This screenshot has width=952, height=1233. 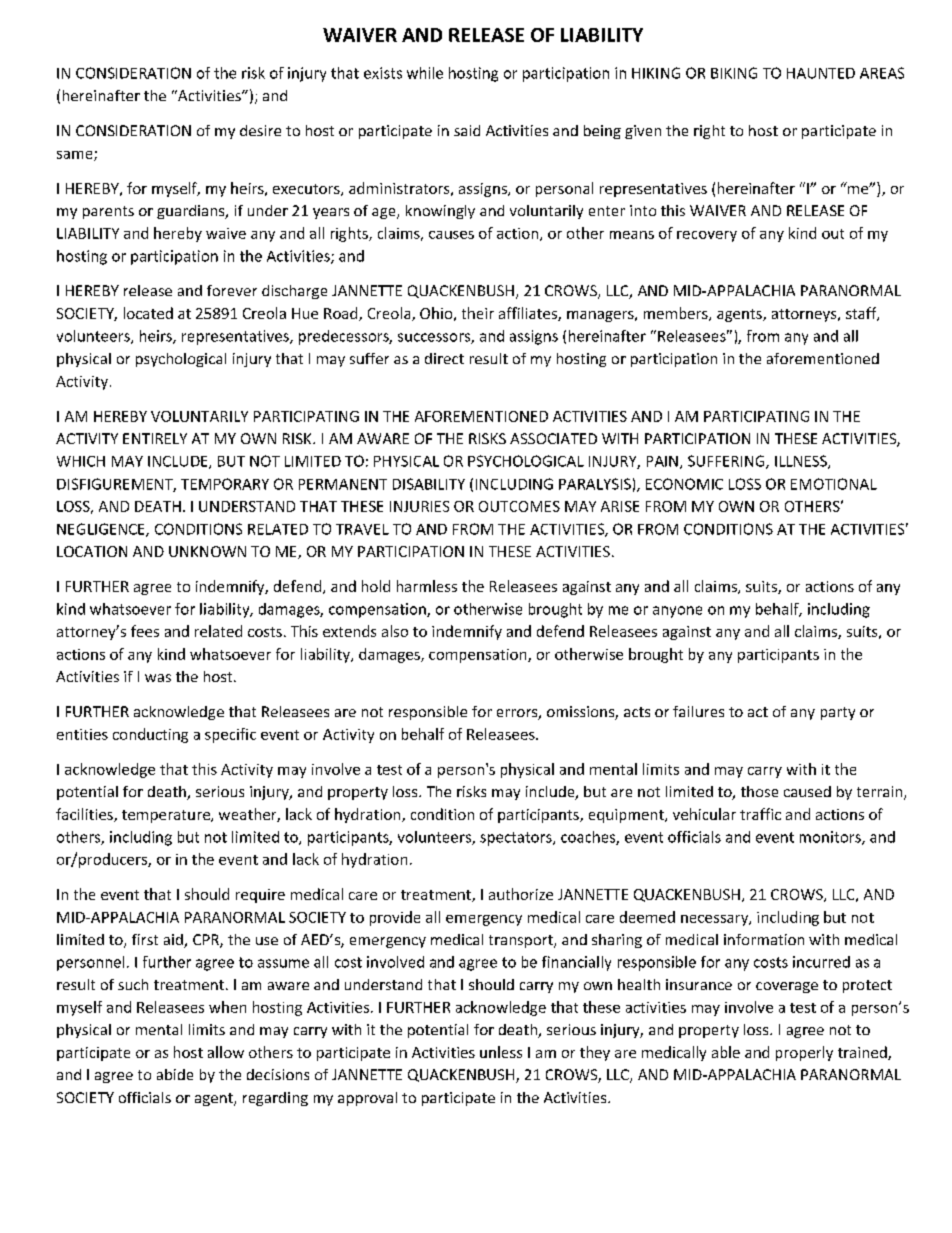 I want to click on desire, so click(x=260, y=130).
